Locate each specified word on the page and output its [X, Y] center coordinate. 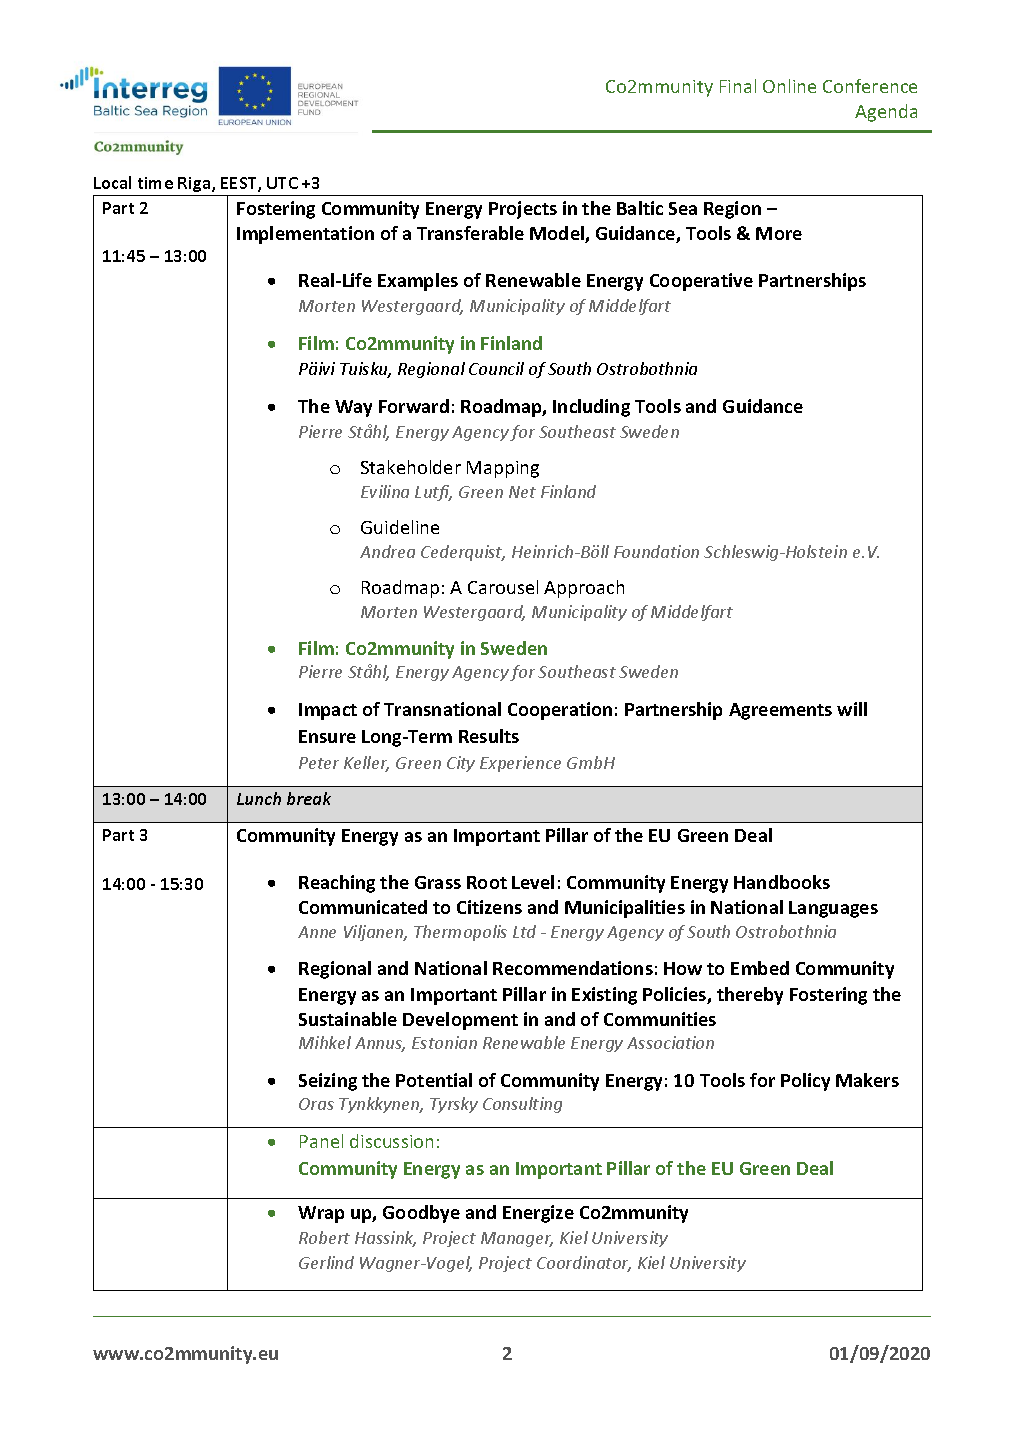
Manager [517, 1239]
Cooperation [560, 711]
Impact [328, 711]
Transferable [470, 233]
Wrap [321, 1214]
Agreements [780, 711]
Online [789, 86]
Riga [195, 184]
